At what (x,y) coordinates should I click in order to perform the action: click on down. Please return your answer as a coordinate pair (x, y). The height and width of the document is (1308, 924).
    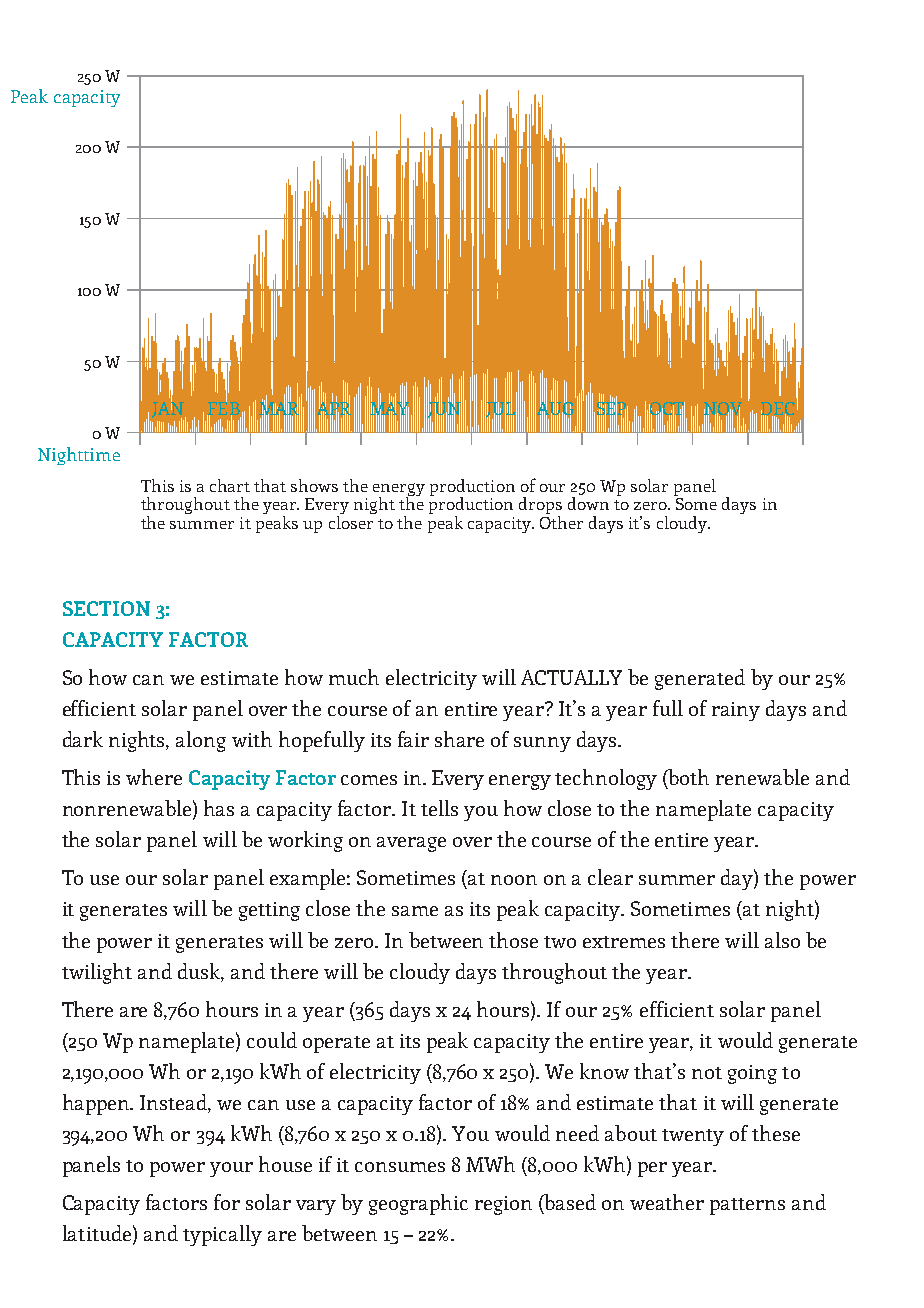
    Looking at the image, I should click on (588, 502).
